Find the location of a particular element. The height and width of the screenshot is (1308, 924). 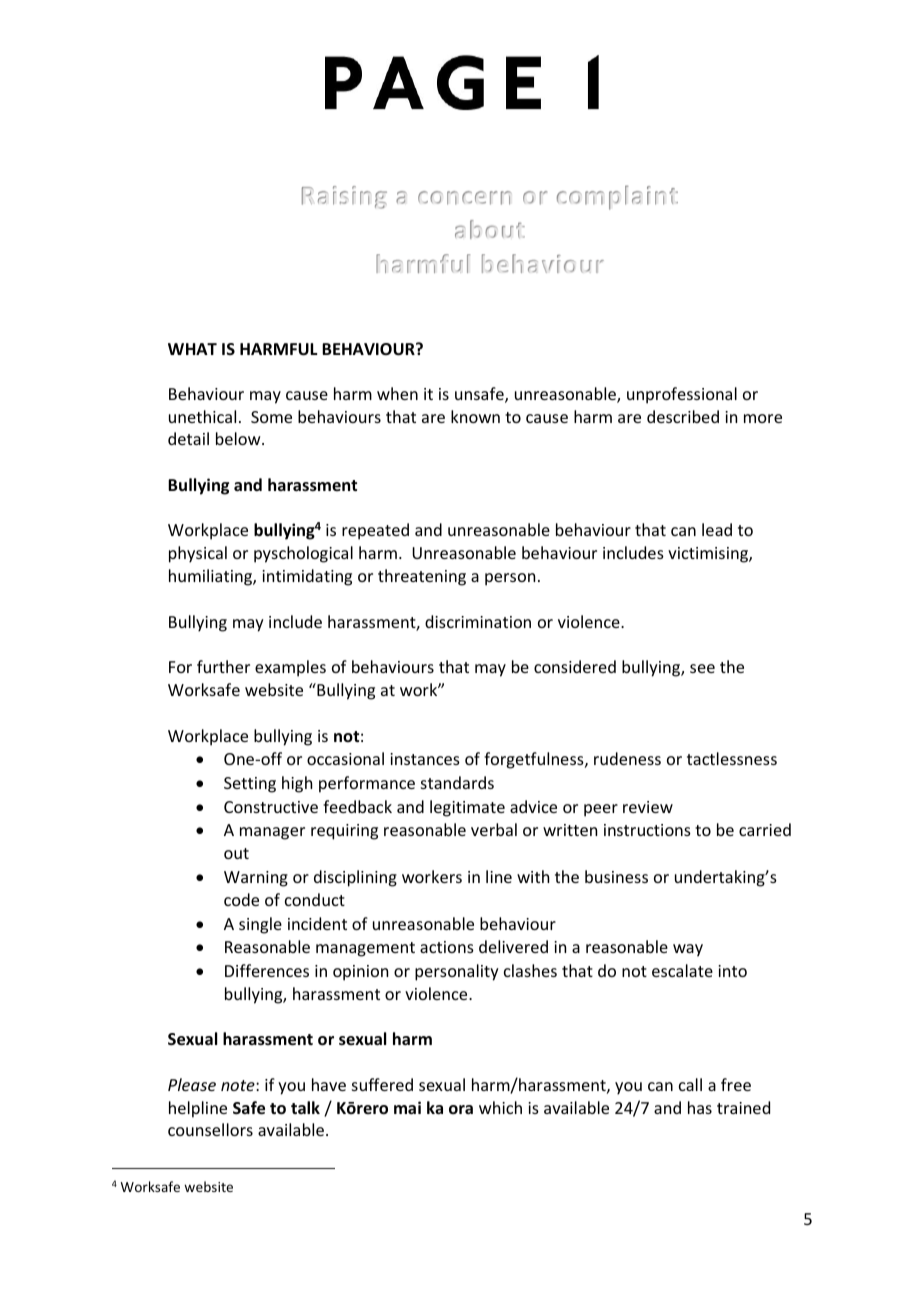

described is located at coordinates (683, 416).
